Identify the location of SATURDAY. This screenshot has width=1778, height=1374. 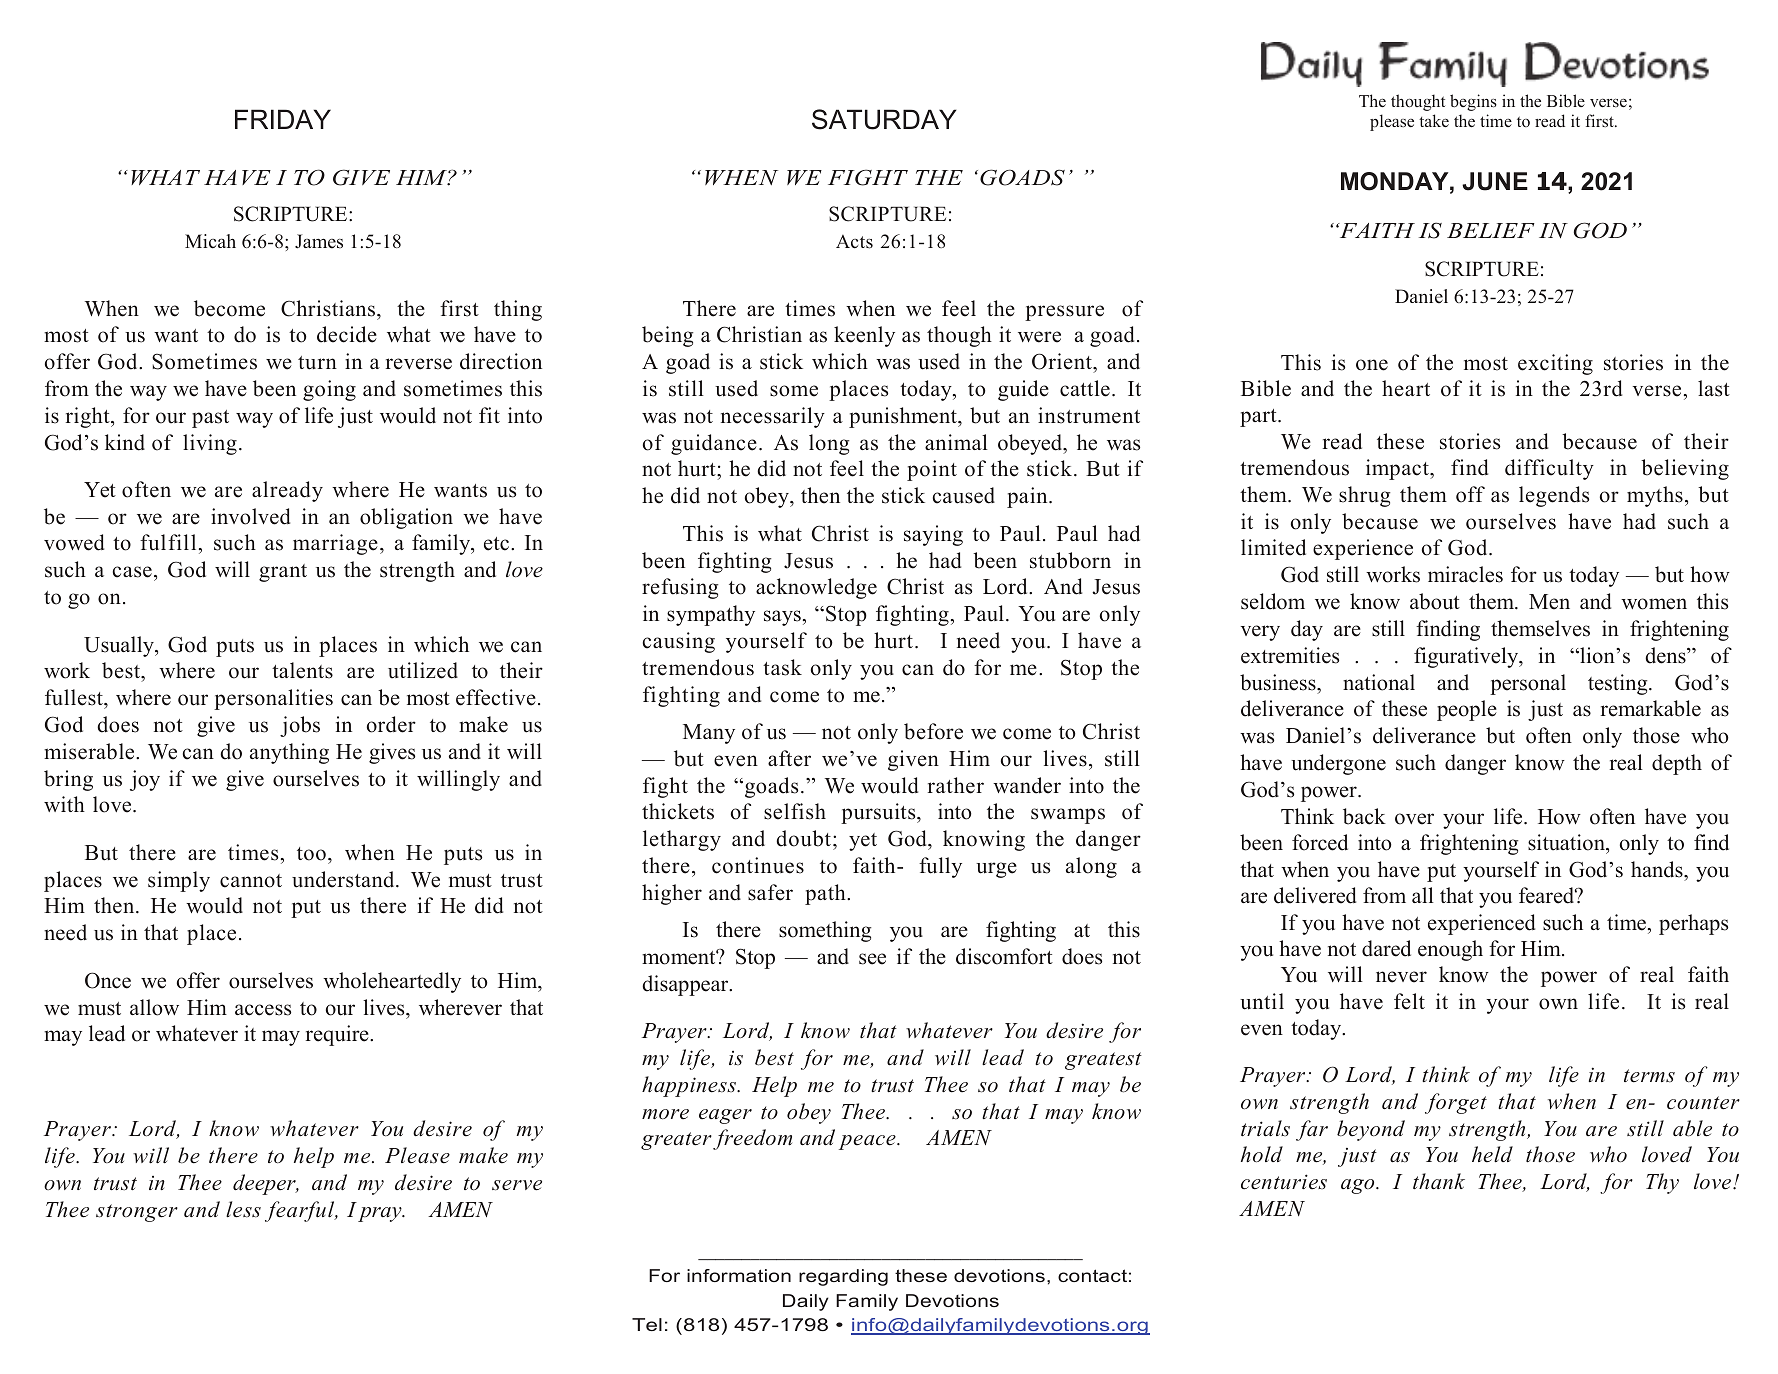
(884, 119).
